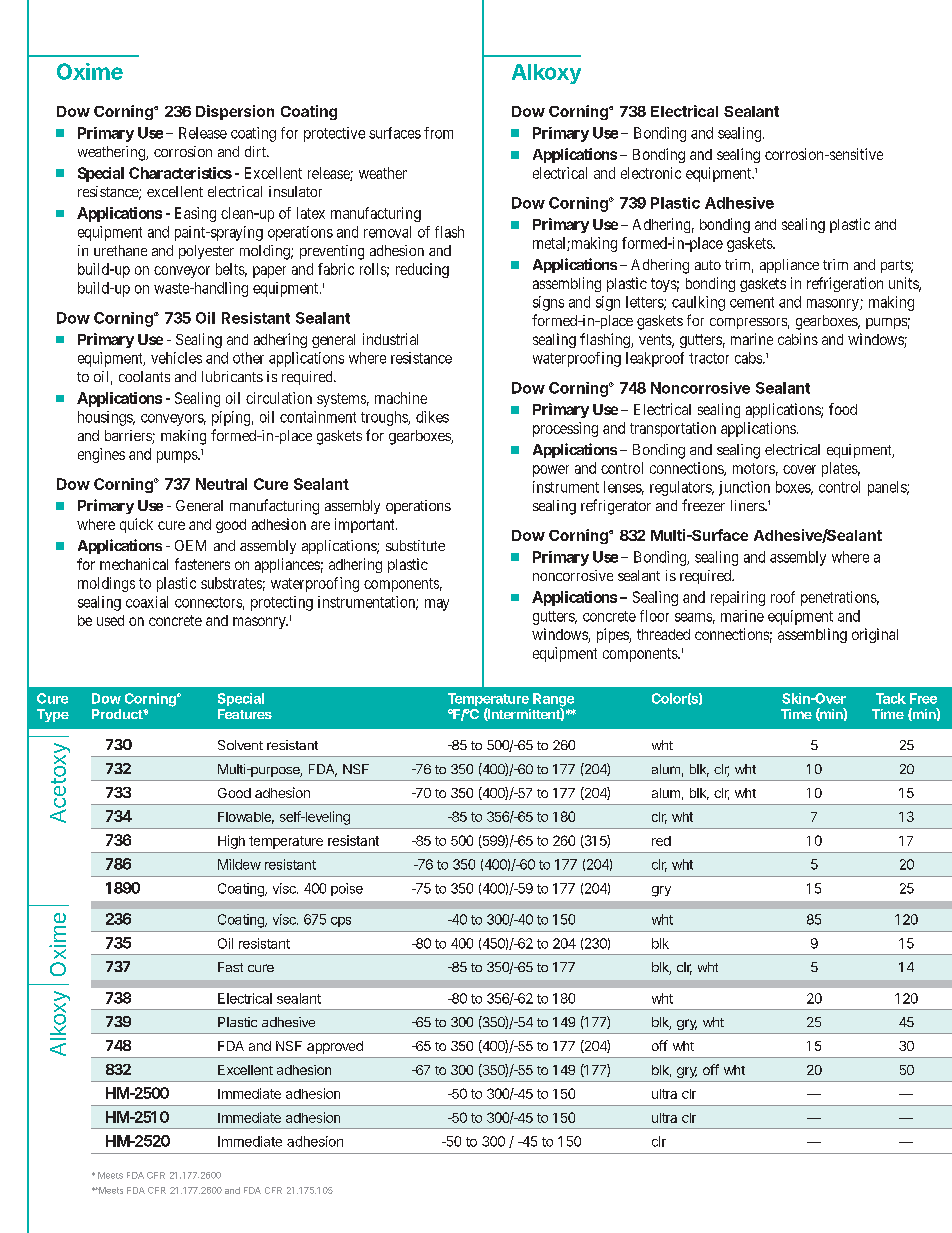  I want to click on High, so click(231, 842).
